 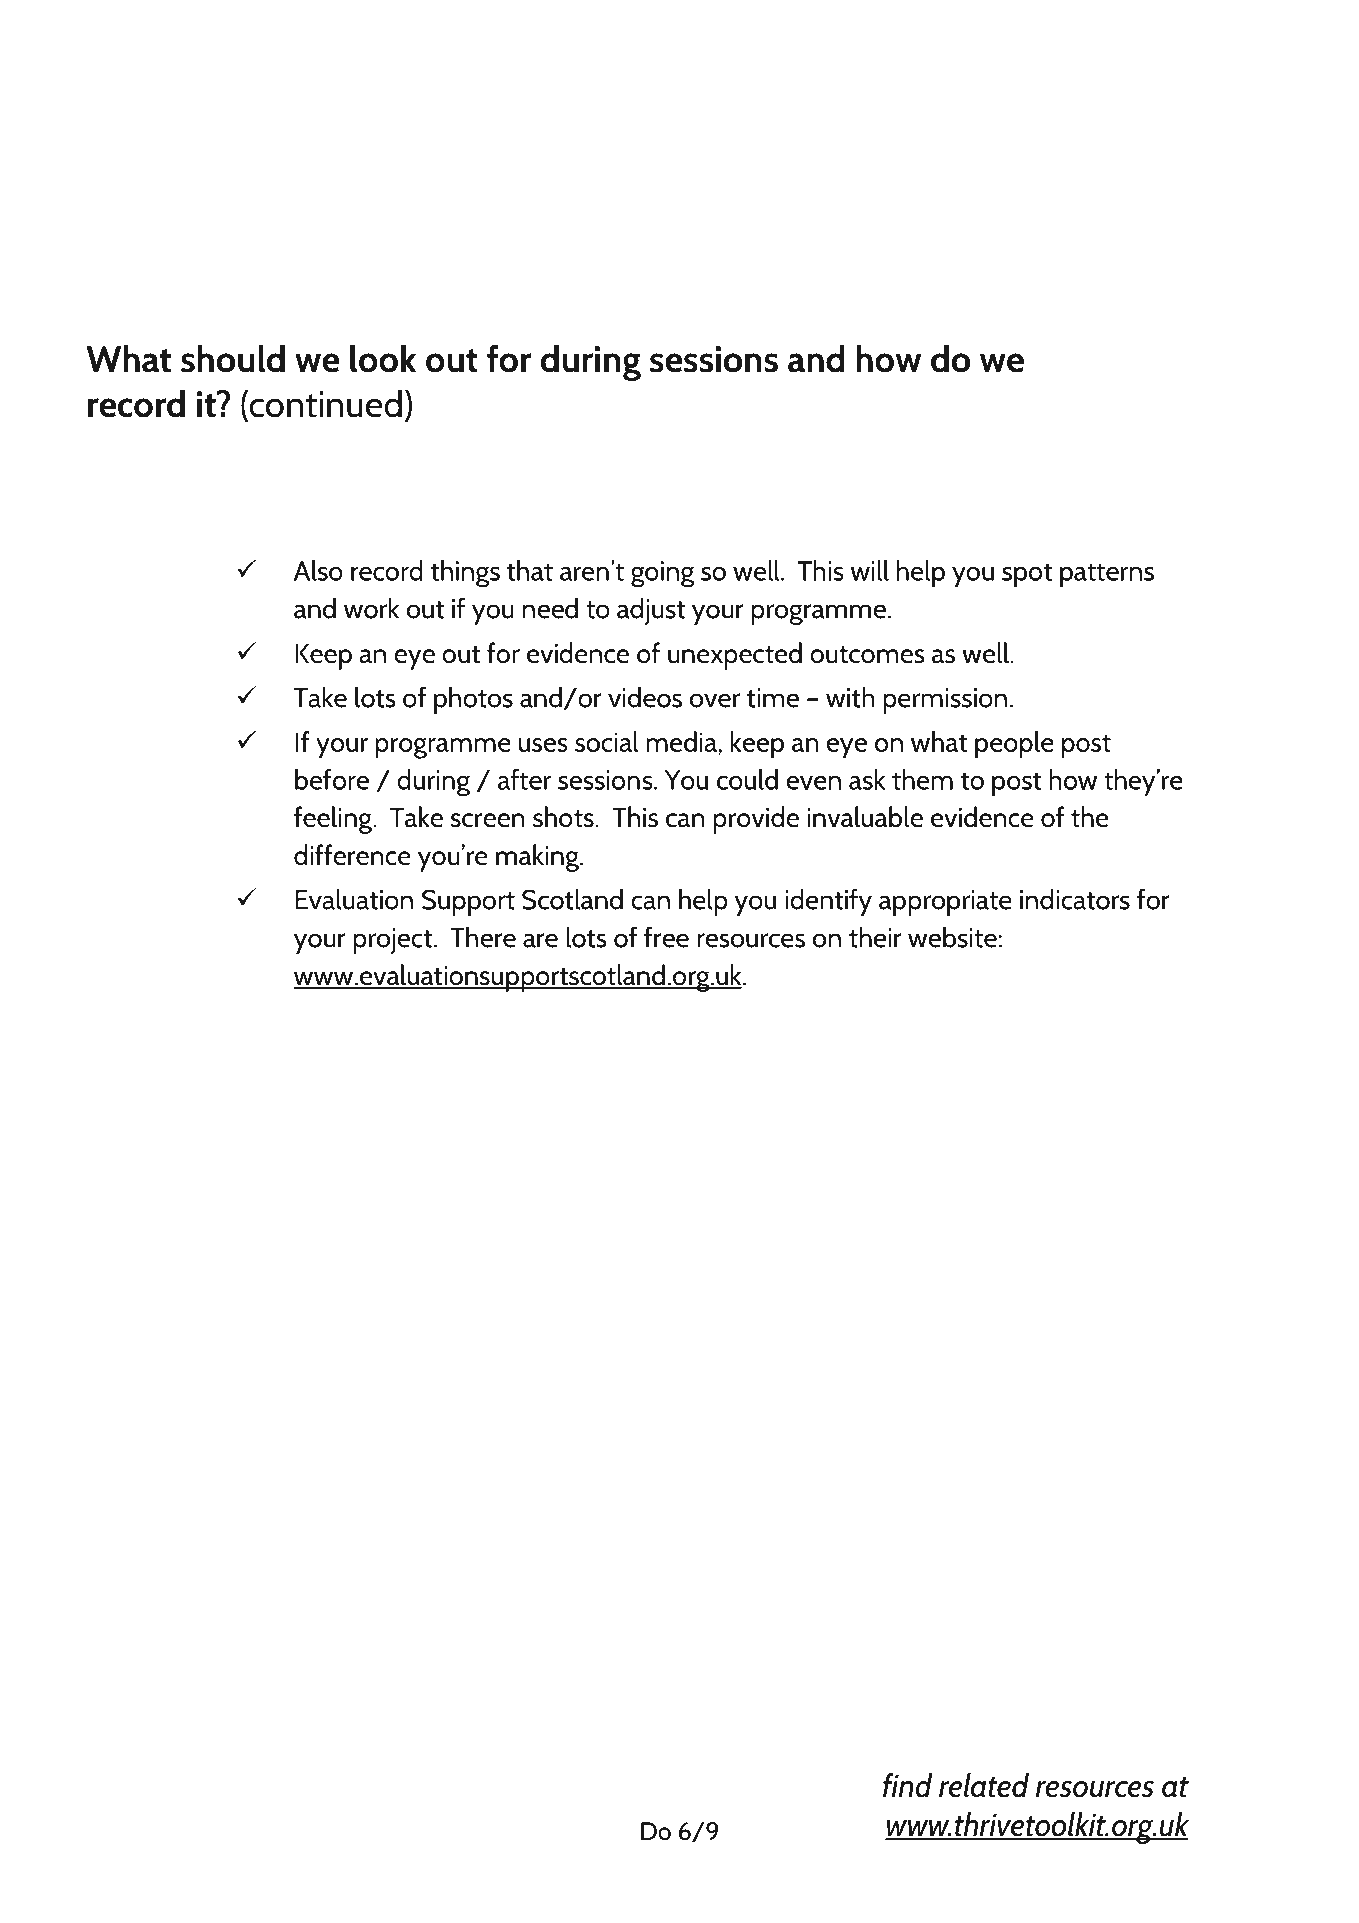 I want to click on appropriate, so click(x=945, y=903).
